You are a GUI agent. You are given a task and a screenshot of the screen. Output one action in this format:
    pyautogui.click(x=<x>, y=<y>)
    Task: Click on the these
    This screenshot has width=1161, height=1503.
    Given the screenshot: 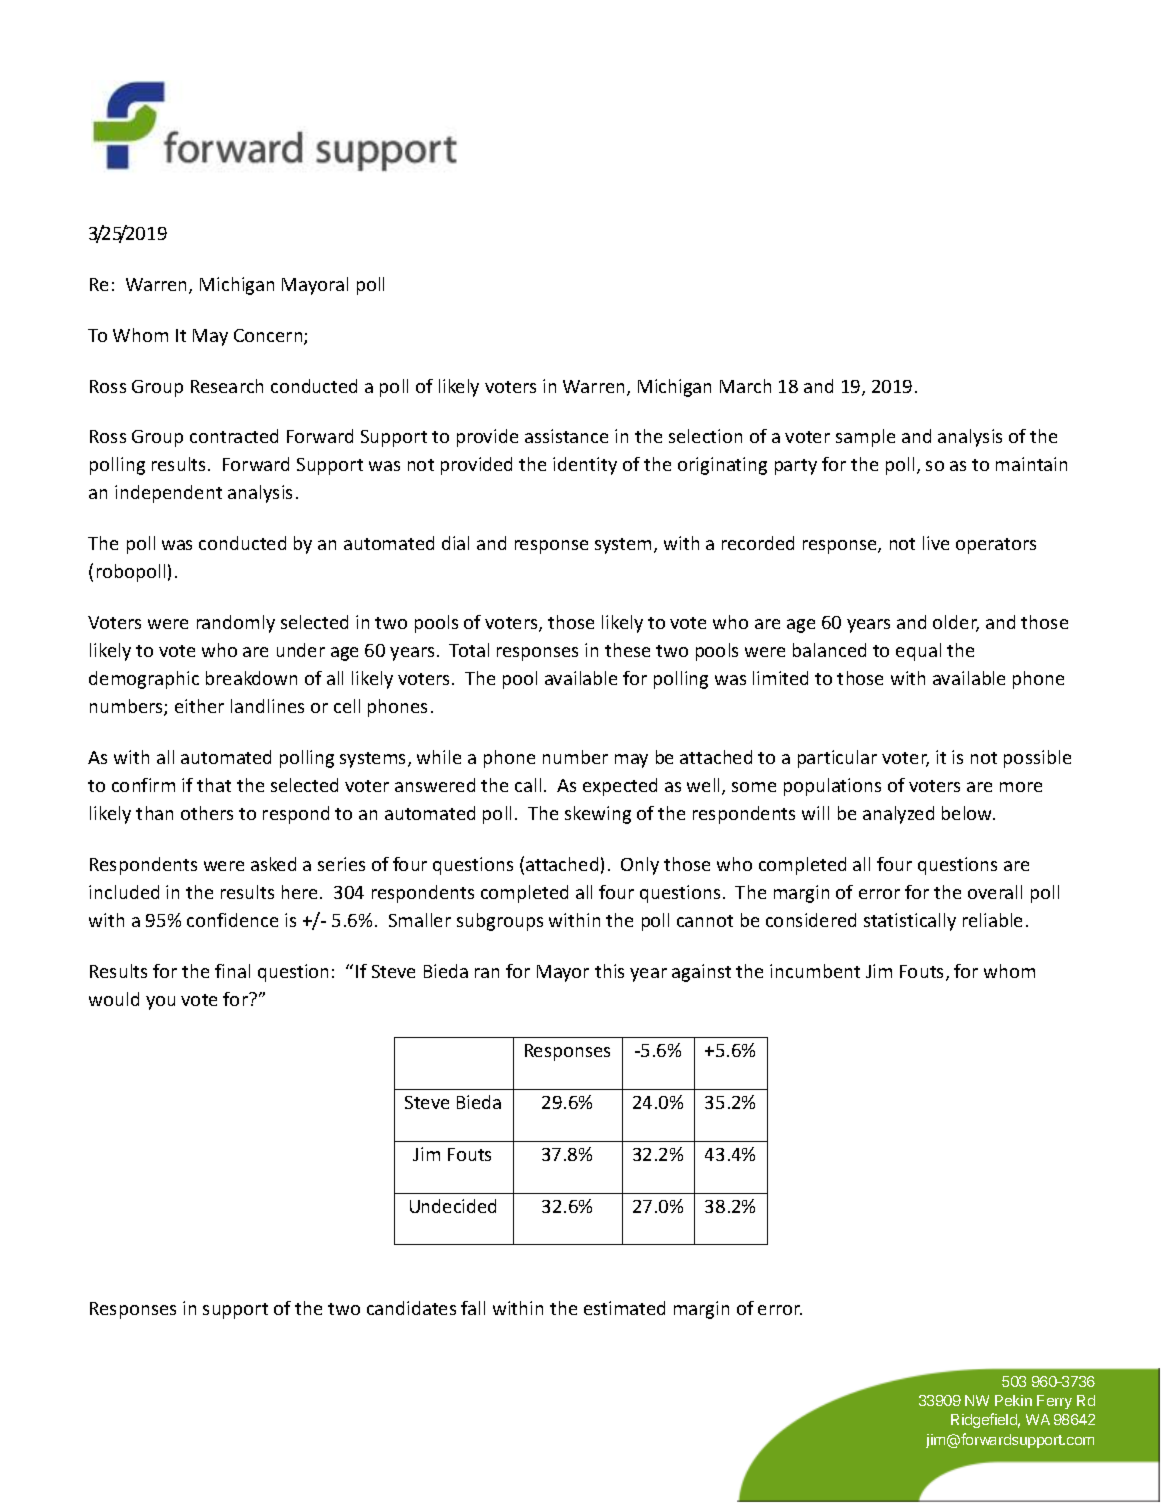 What is the action you would take?
    pyautogui.click(x=627, y=650)
